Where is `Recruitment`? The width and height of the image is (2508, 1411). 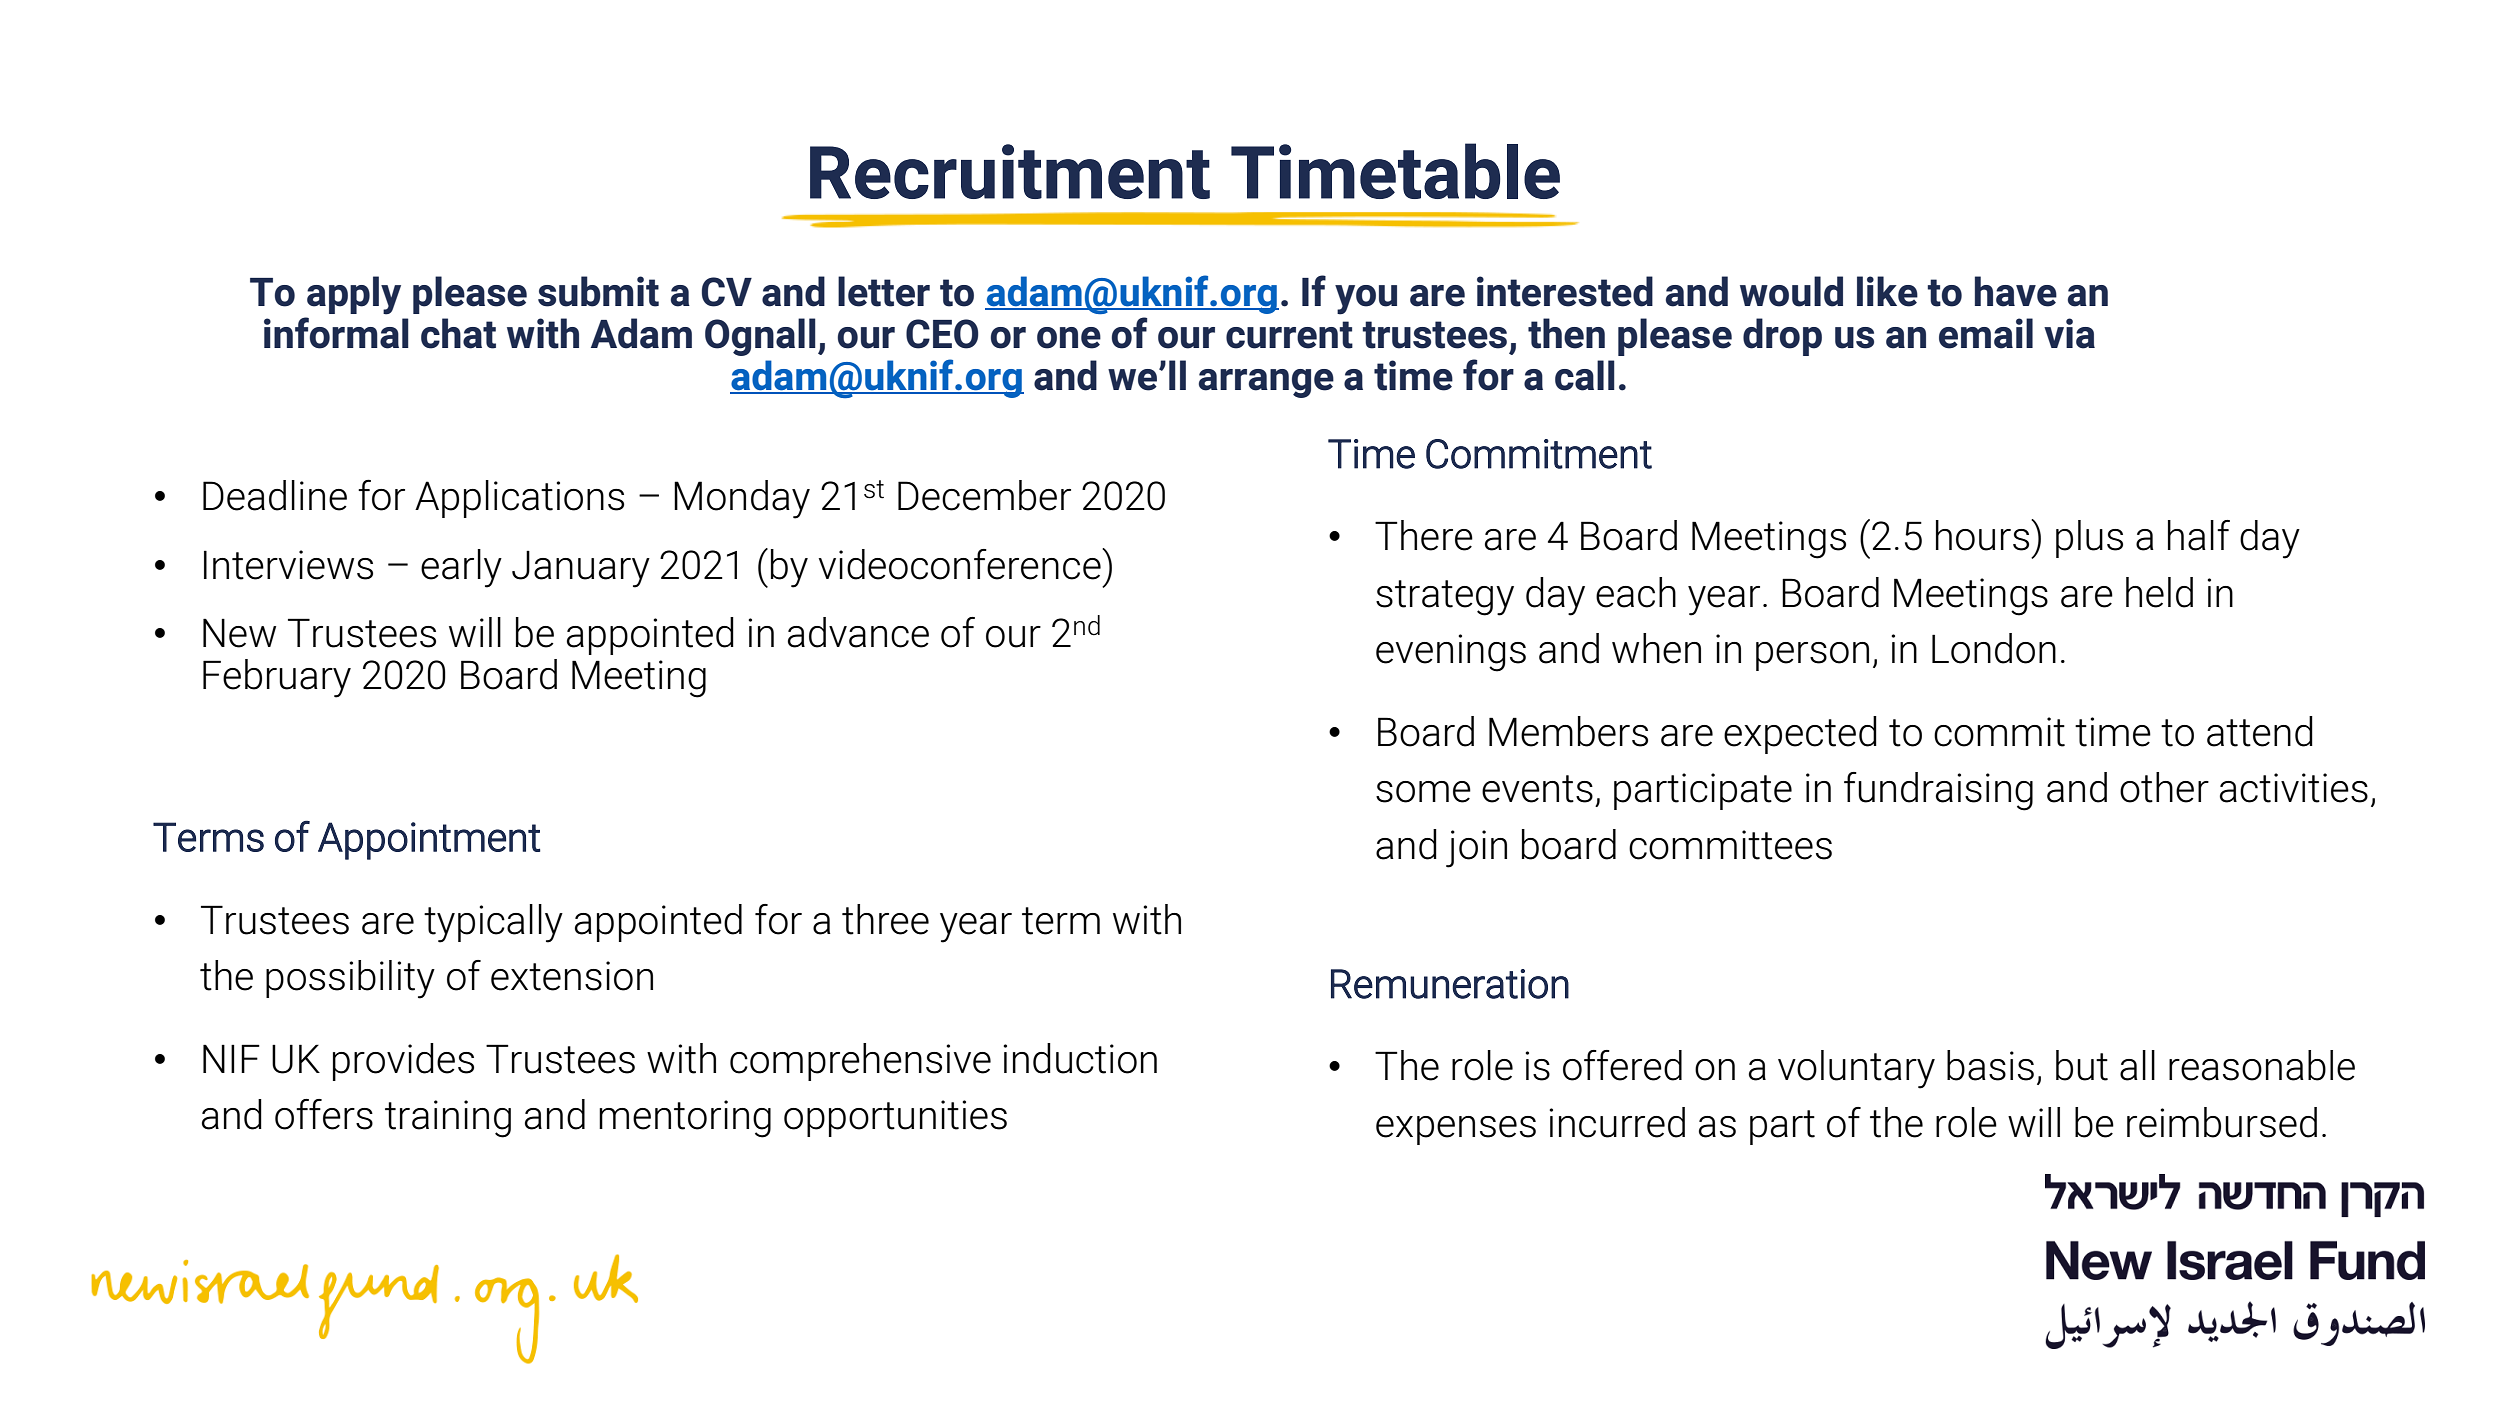 Recruitment is located at coordinates (1010, 171).
